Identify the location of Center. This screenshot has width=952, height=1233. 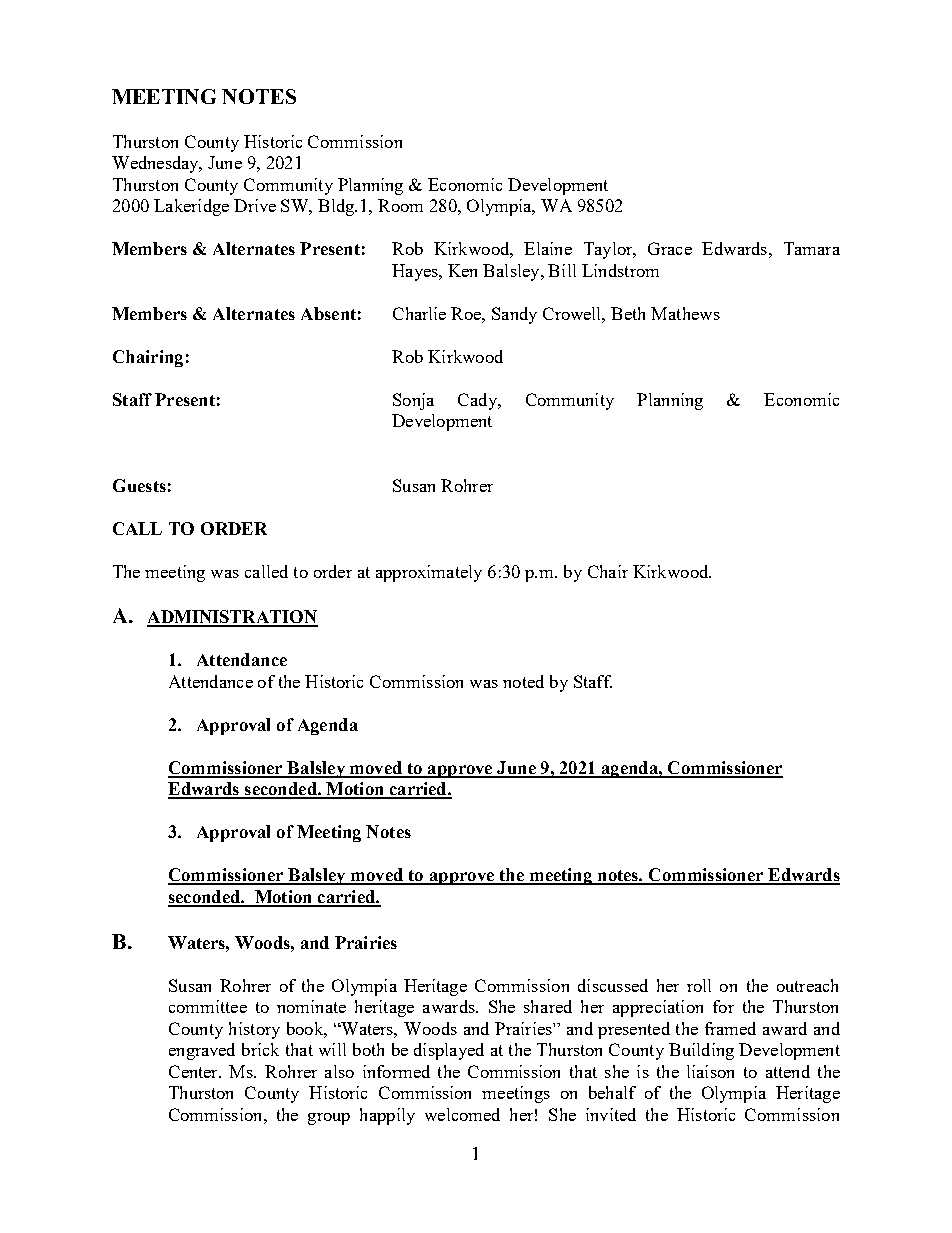
(194, 1071).
